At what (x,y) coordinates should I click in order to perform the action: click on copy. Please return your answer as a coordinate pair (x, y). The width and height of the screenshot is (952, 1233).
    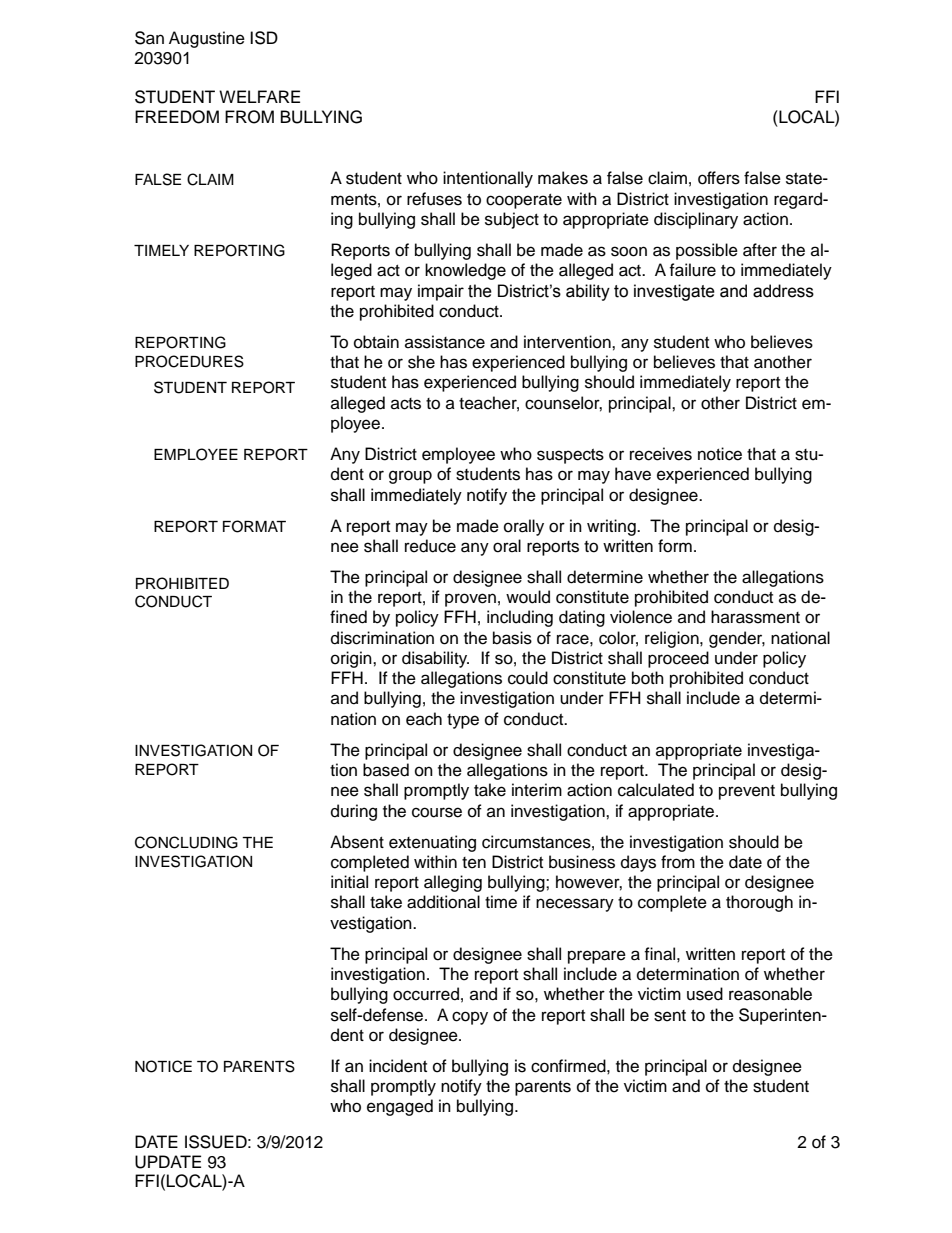
    Looking at the image, I should click on (470, 1018).
